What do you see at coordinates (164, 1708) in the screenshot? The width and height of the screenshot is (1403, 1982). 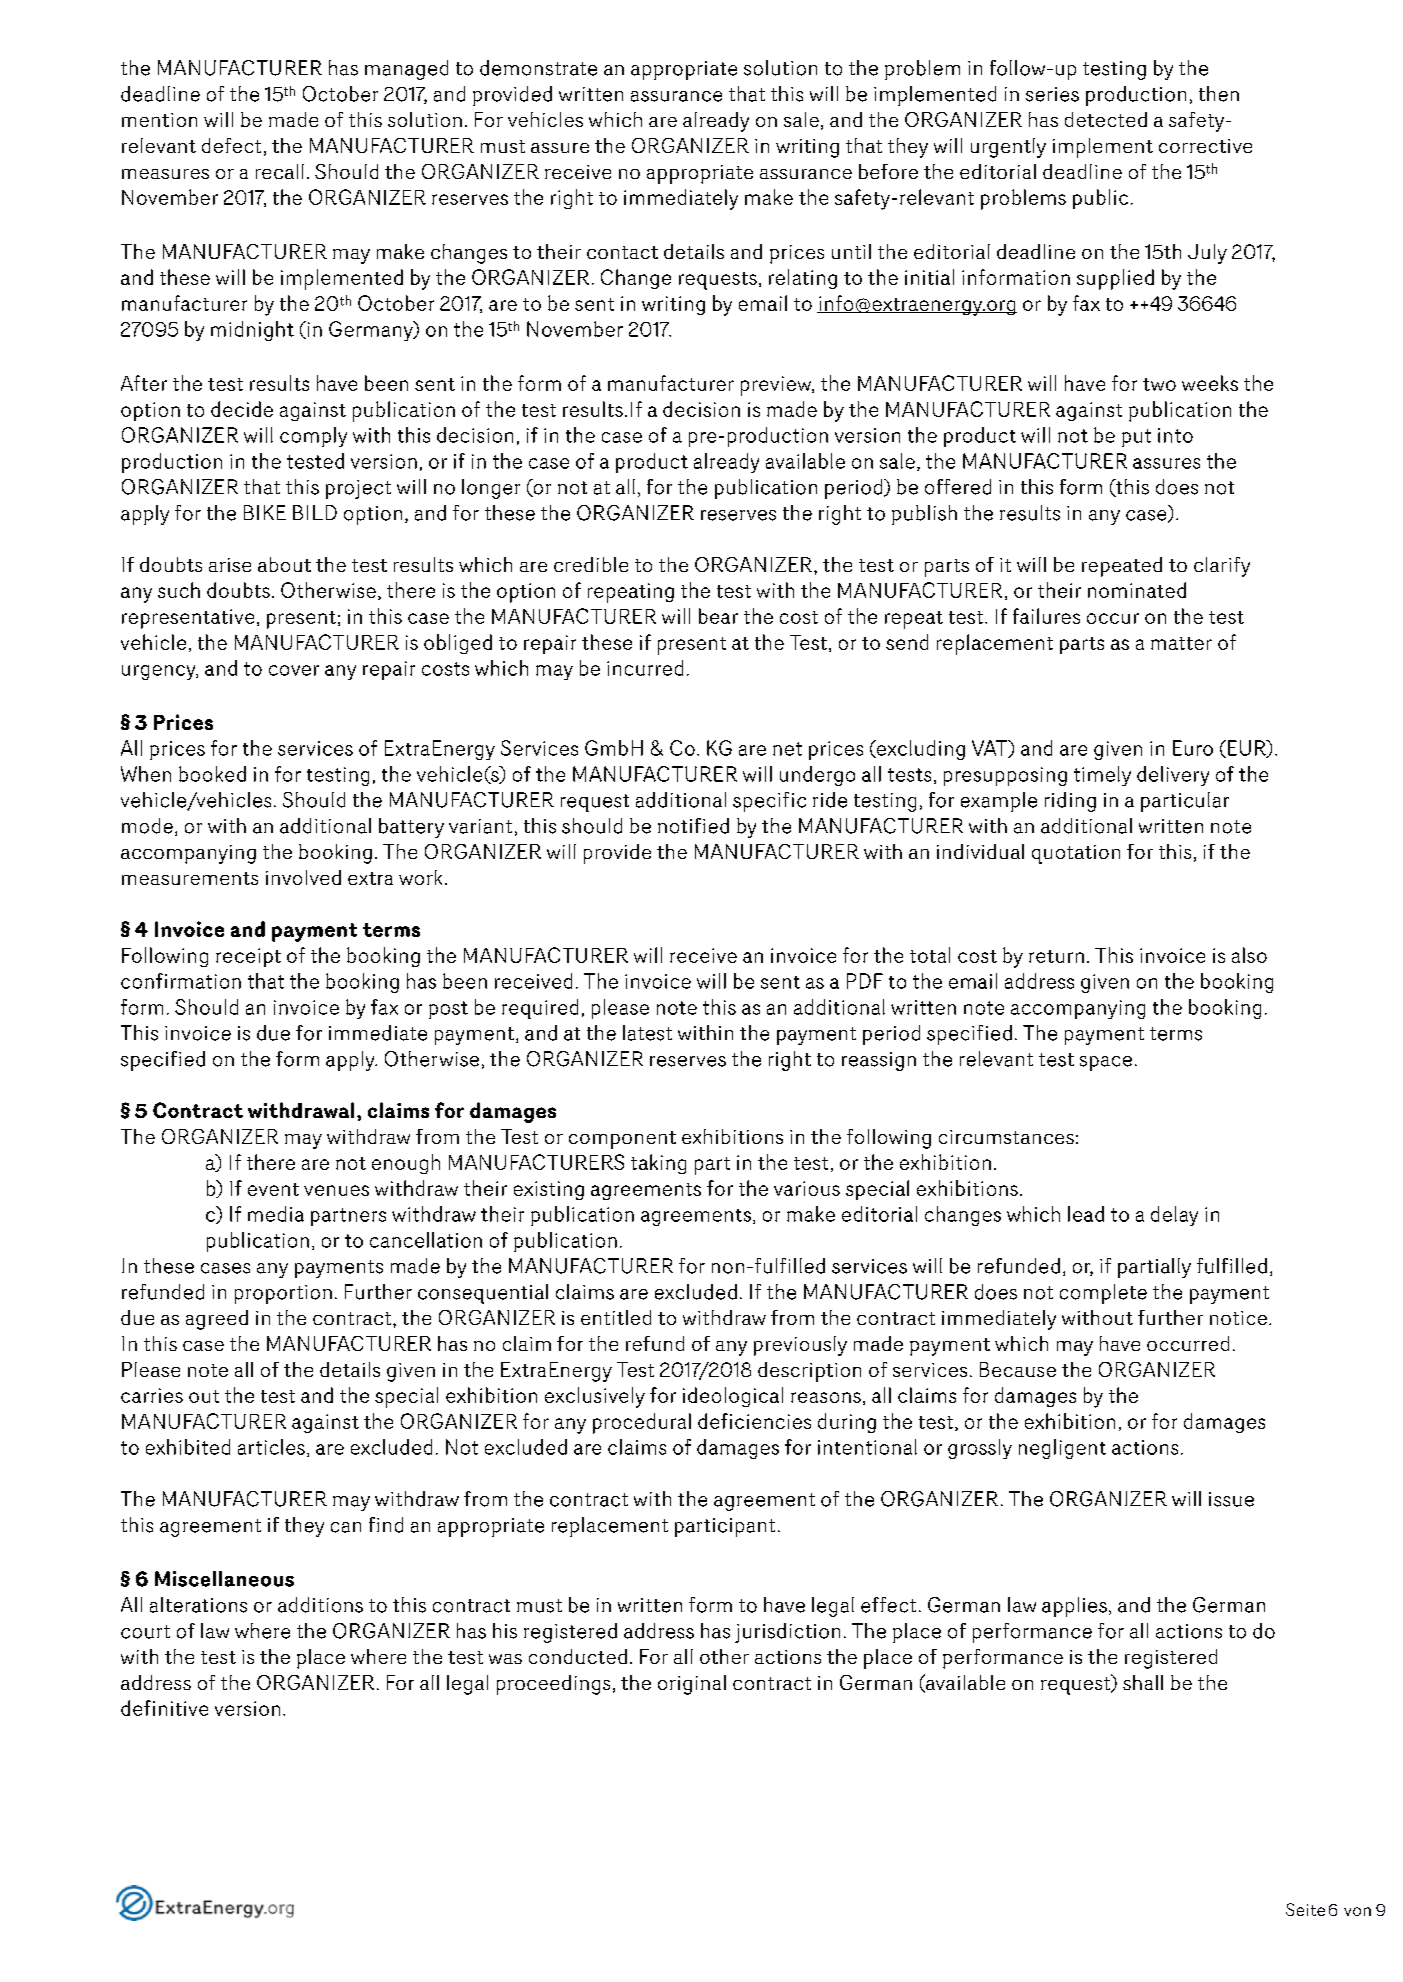 I see `definitive` at bounding box center [164, 1708].
